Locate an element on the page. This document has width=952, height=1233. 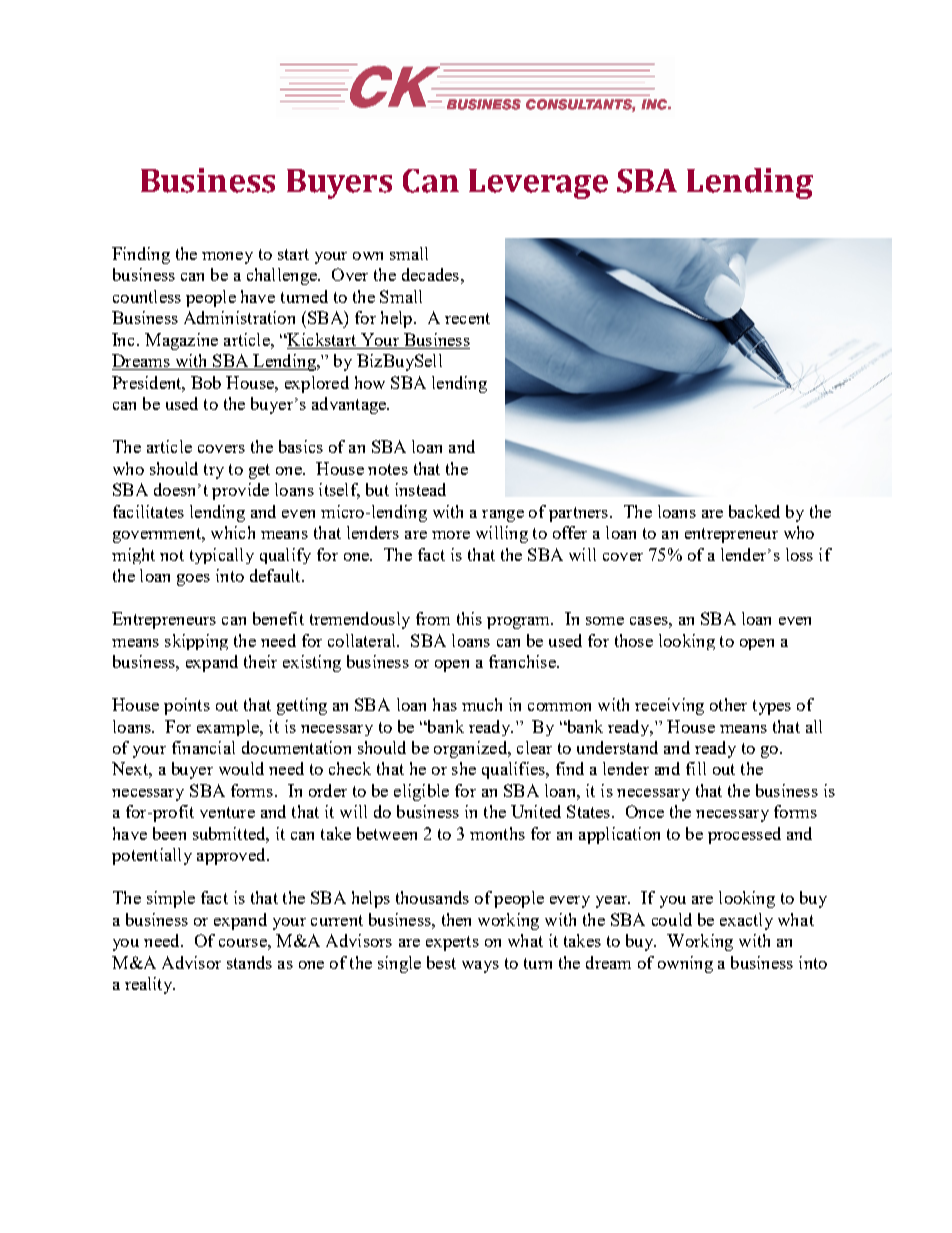
stands is located at coordinates (249, 962).
